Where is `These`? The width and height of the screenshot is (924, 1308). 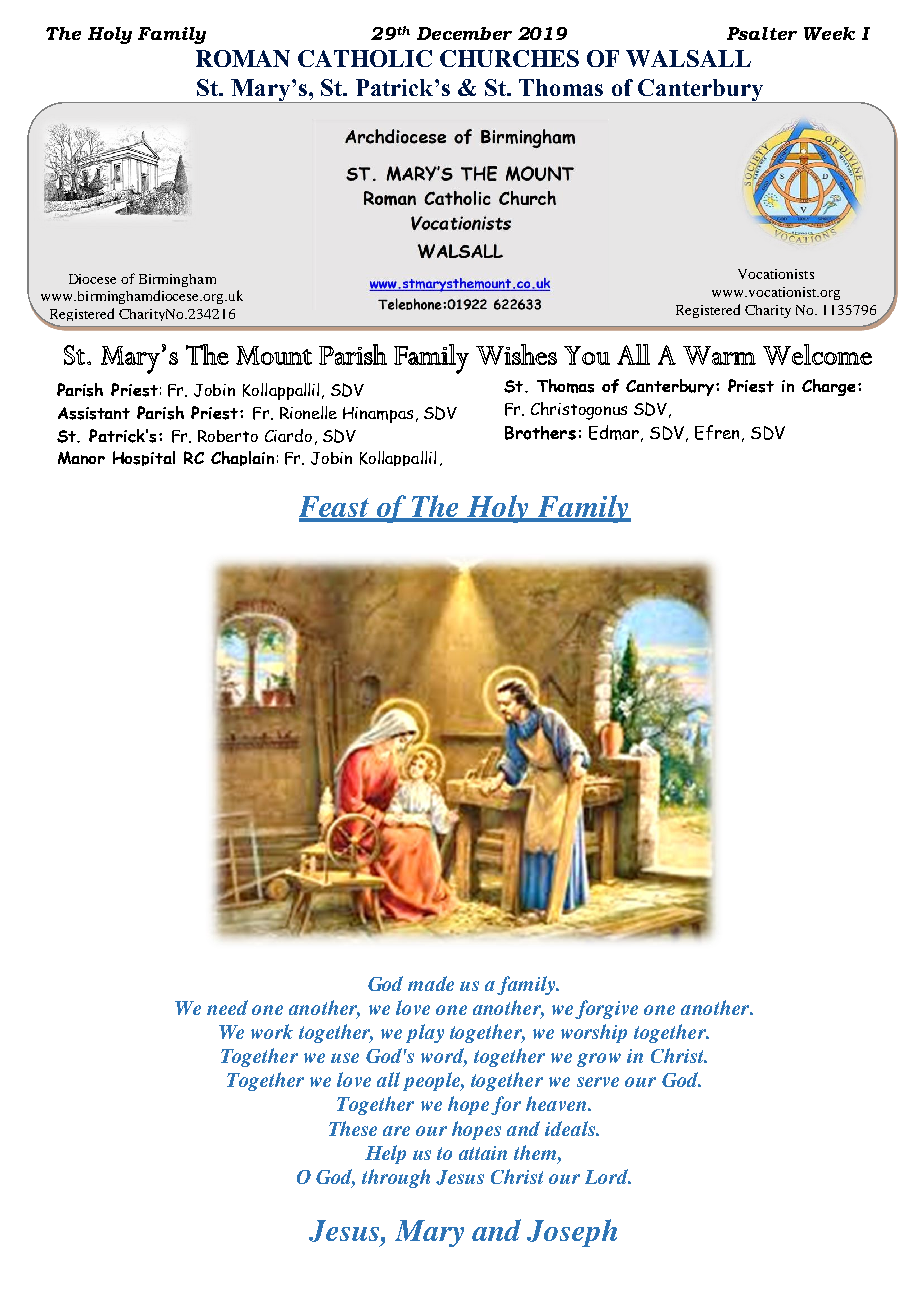 These is located at coordinates (353, 1128).
